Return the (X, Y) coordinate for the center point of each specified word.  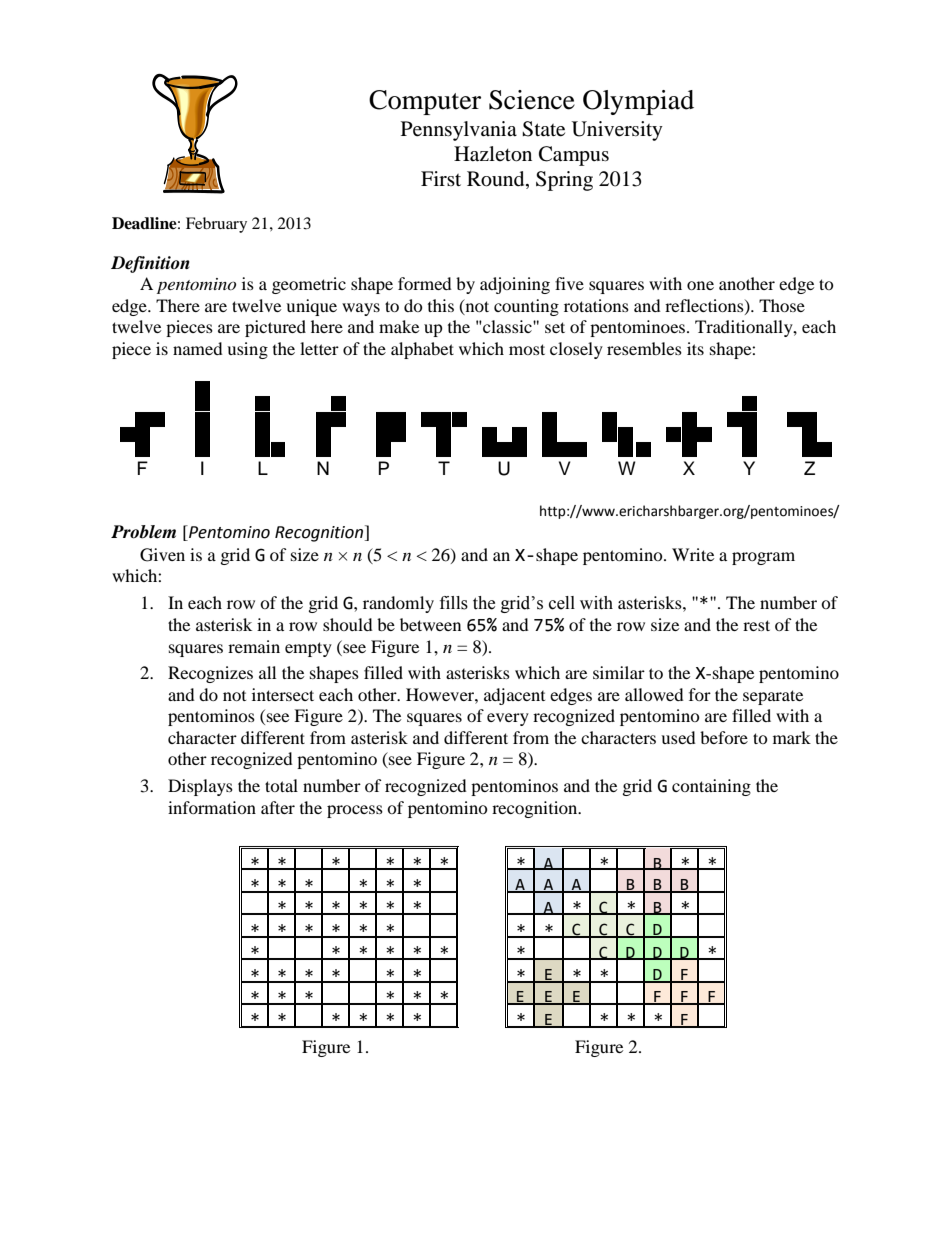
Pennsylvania (459, 131)
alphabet (422, 350)
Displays (200, 787)
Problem (143, 532)
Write (693, 554)
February (216, 225)
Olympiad (638, 102)
